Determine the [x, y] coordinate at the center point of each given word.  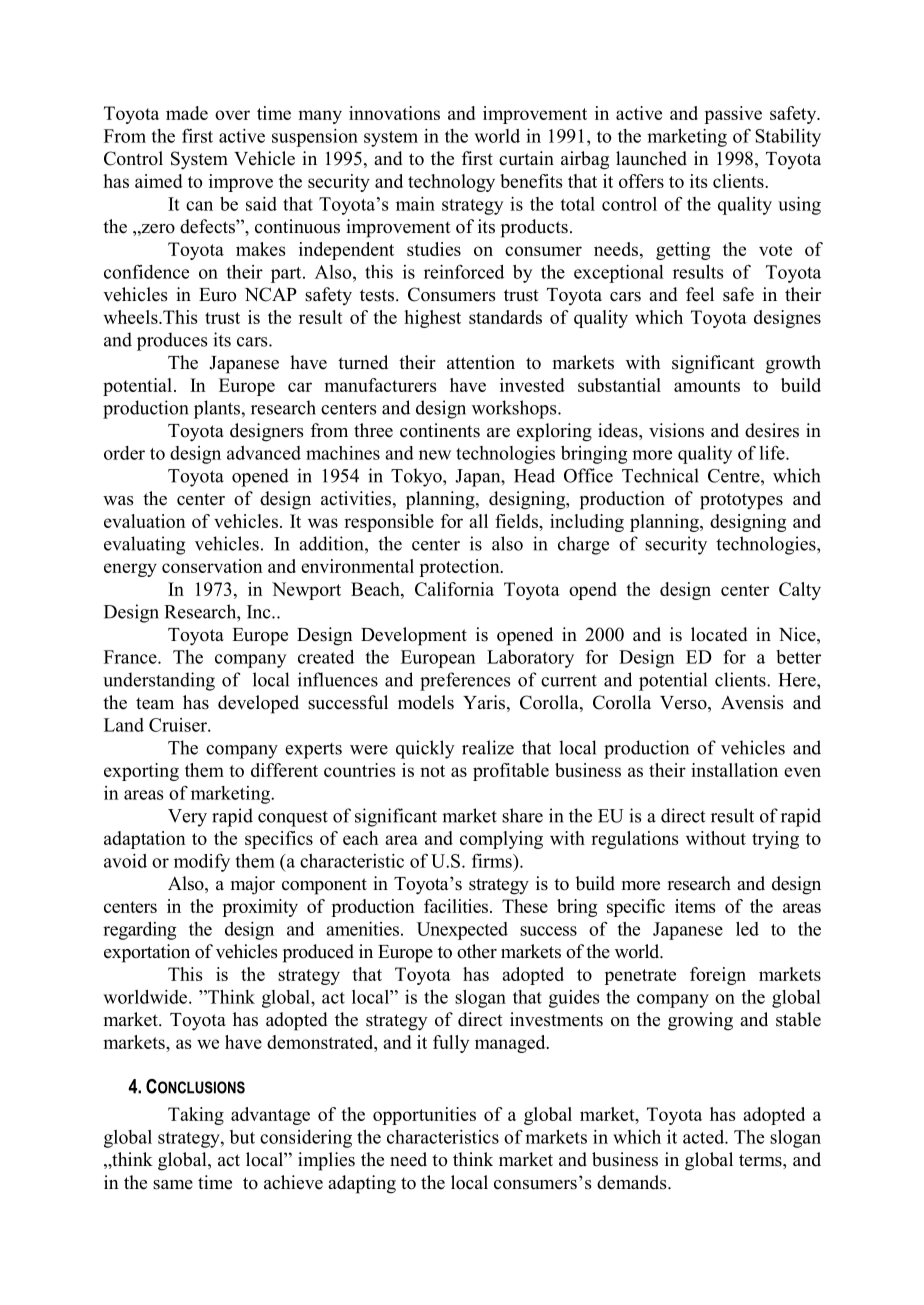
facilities [457, 906]
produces [172, 341]
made [187, 113]
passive [733, 115]
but [242, 1137]
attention [481, 362]
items [695, 906]
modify [202, 863]
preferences [465, 681]
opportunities [424, 1116]
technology [451, 183]
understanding [159, 681]
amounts [707, 386]
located [719, 634]
